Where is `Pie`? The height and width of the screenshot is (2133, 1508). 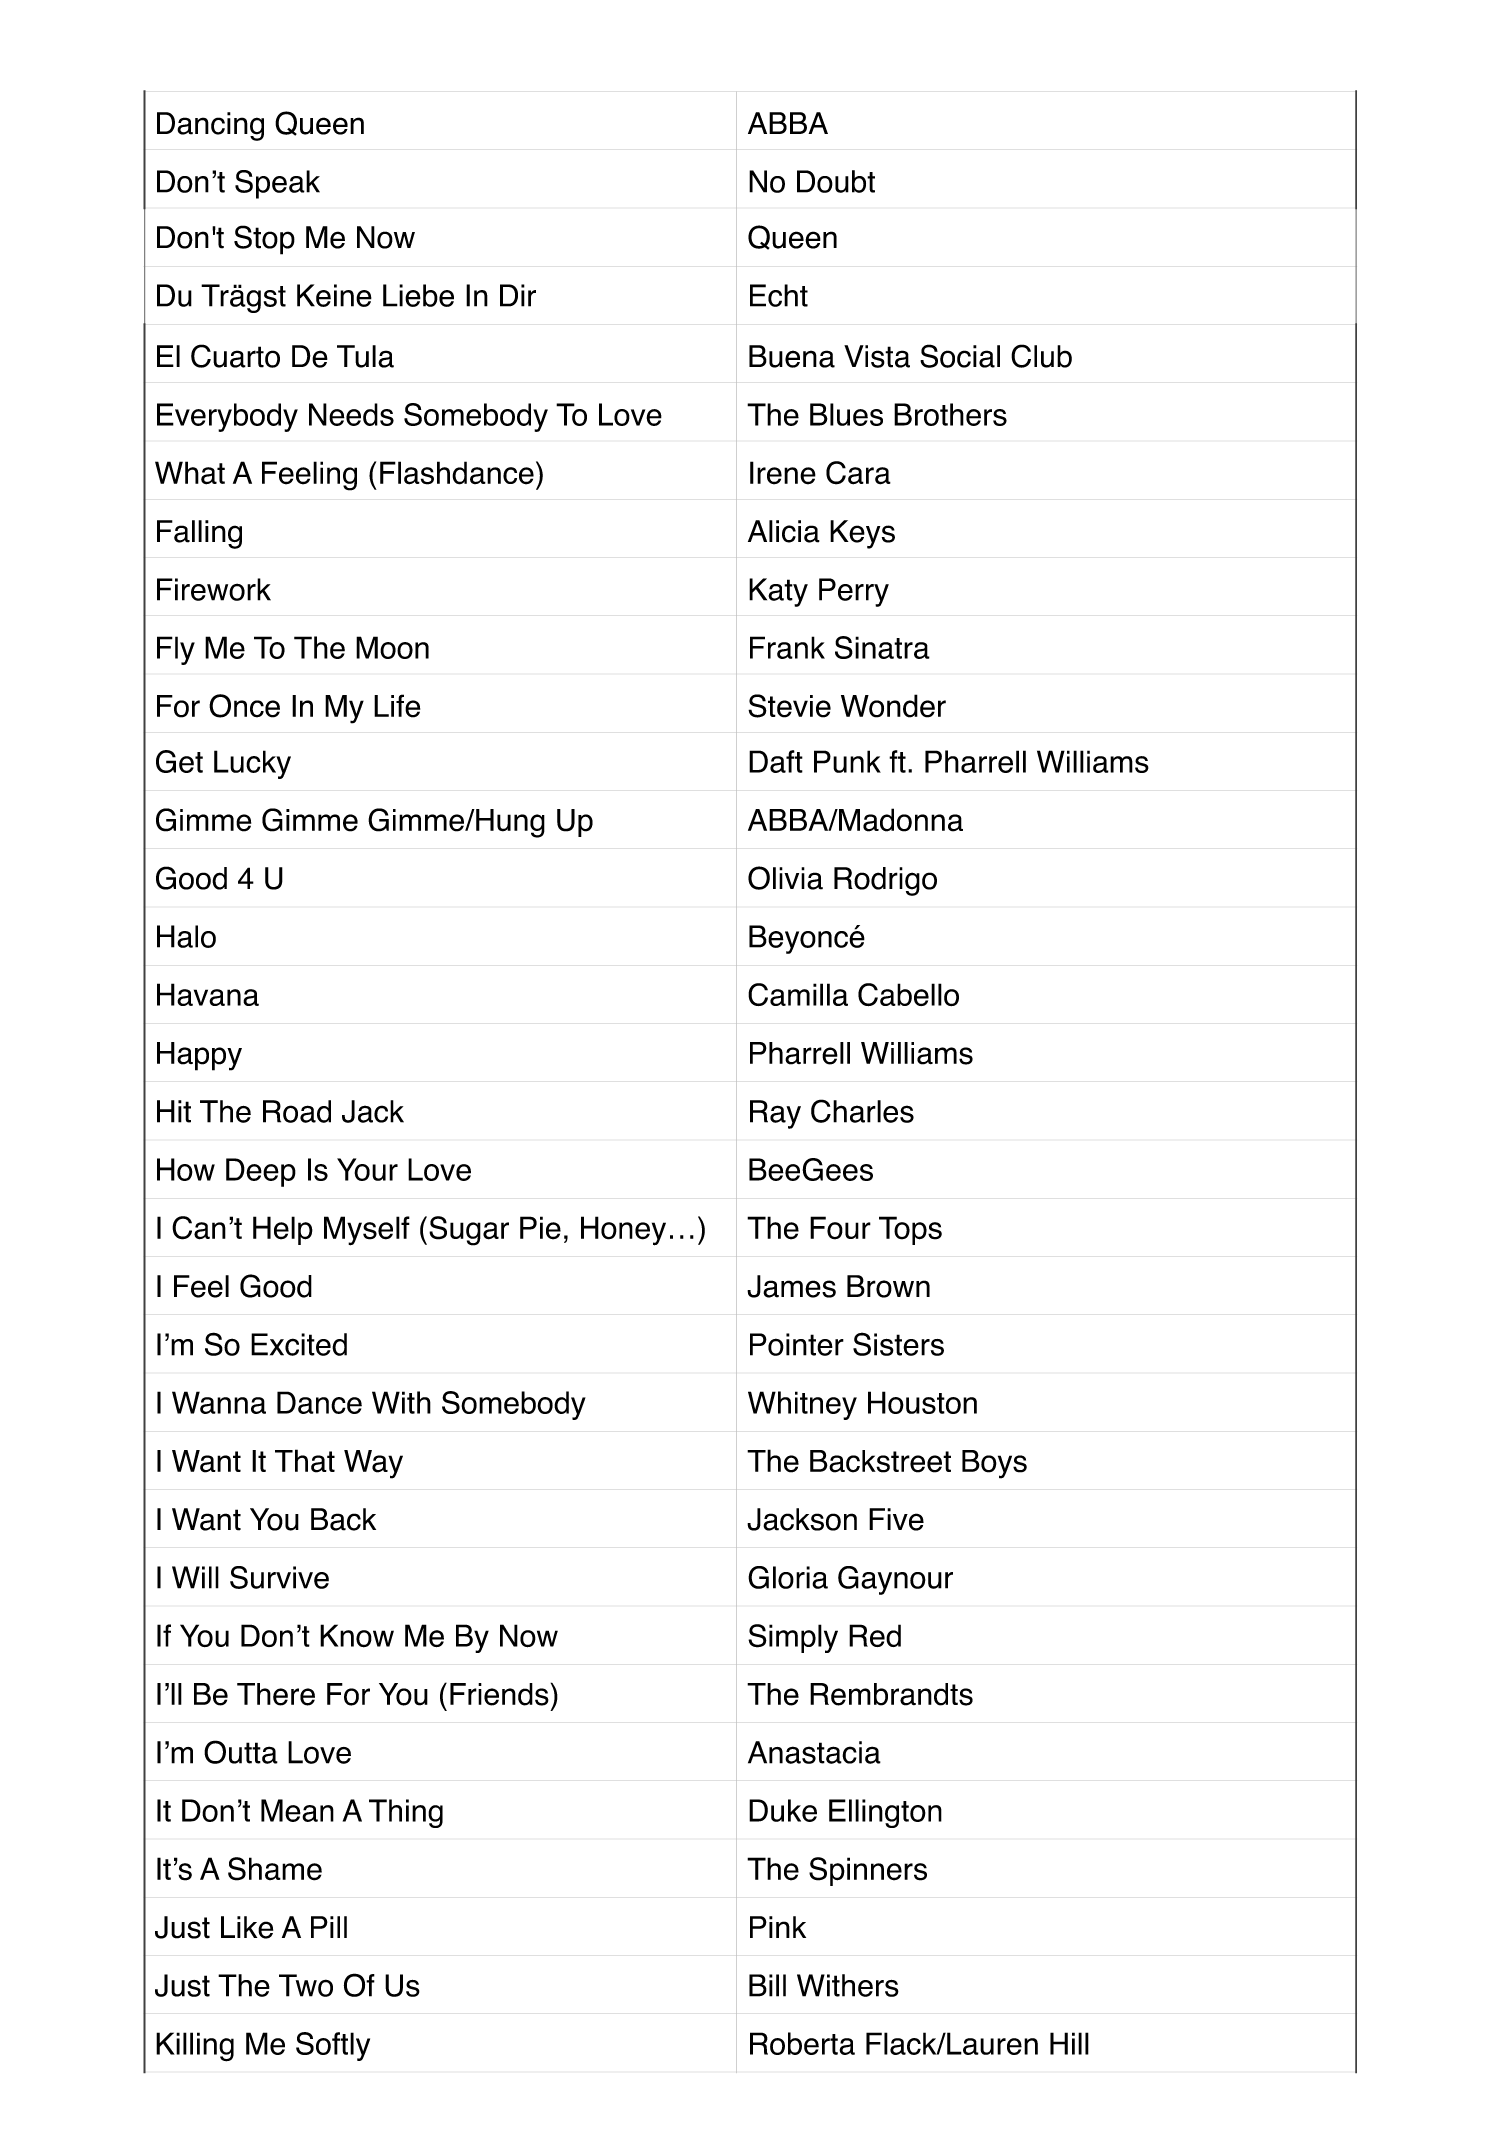 Pie is located at coordinates (540, 1228).
